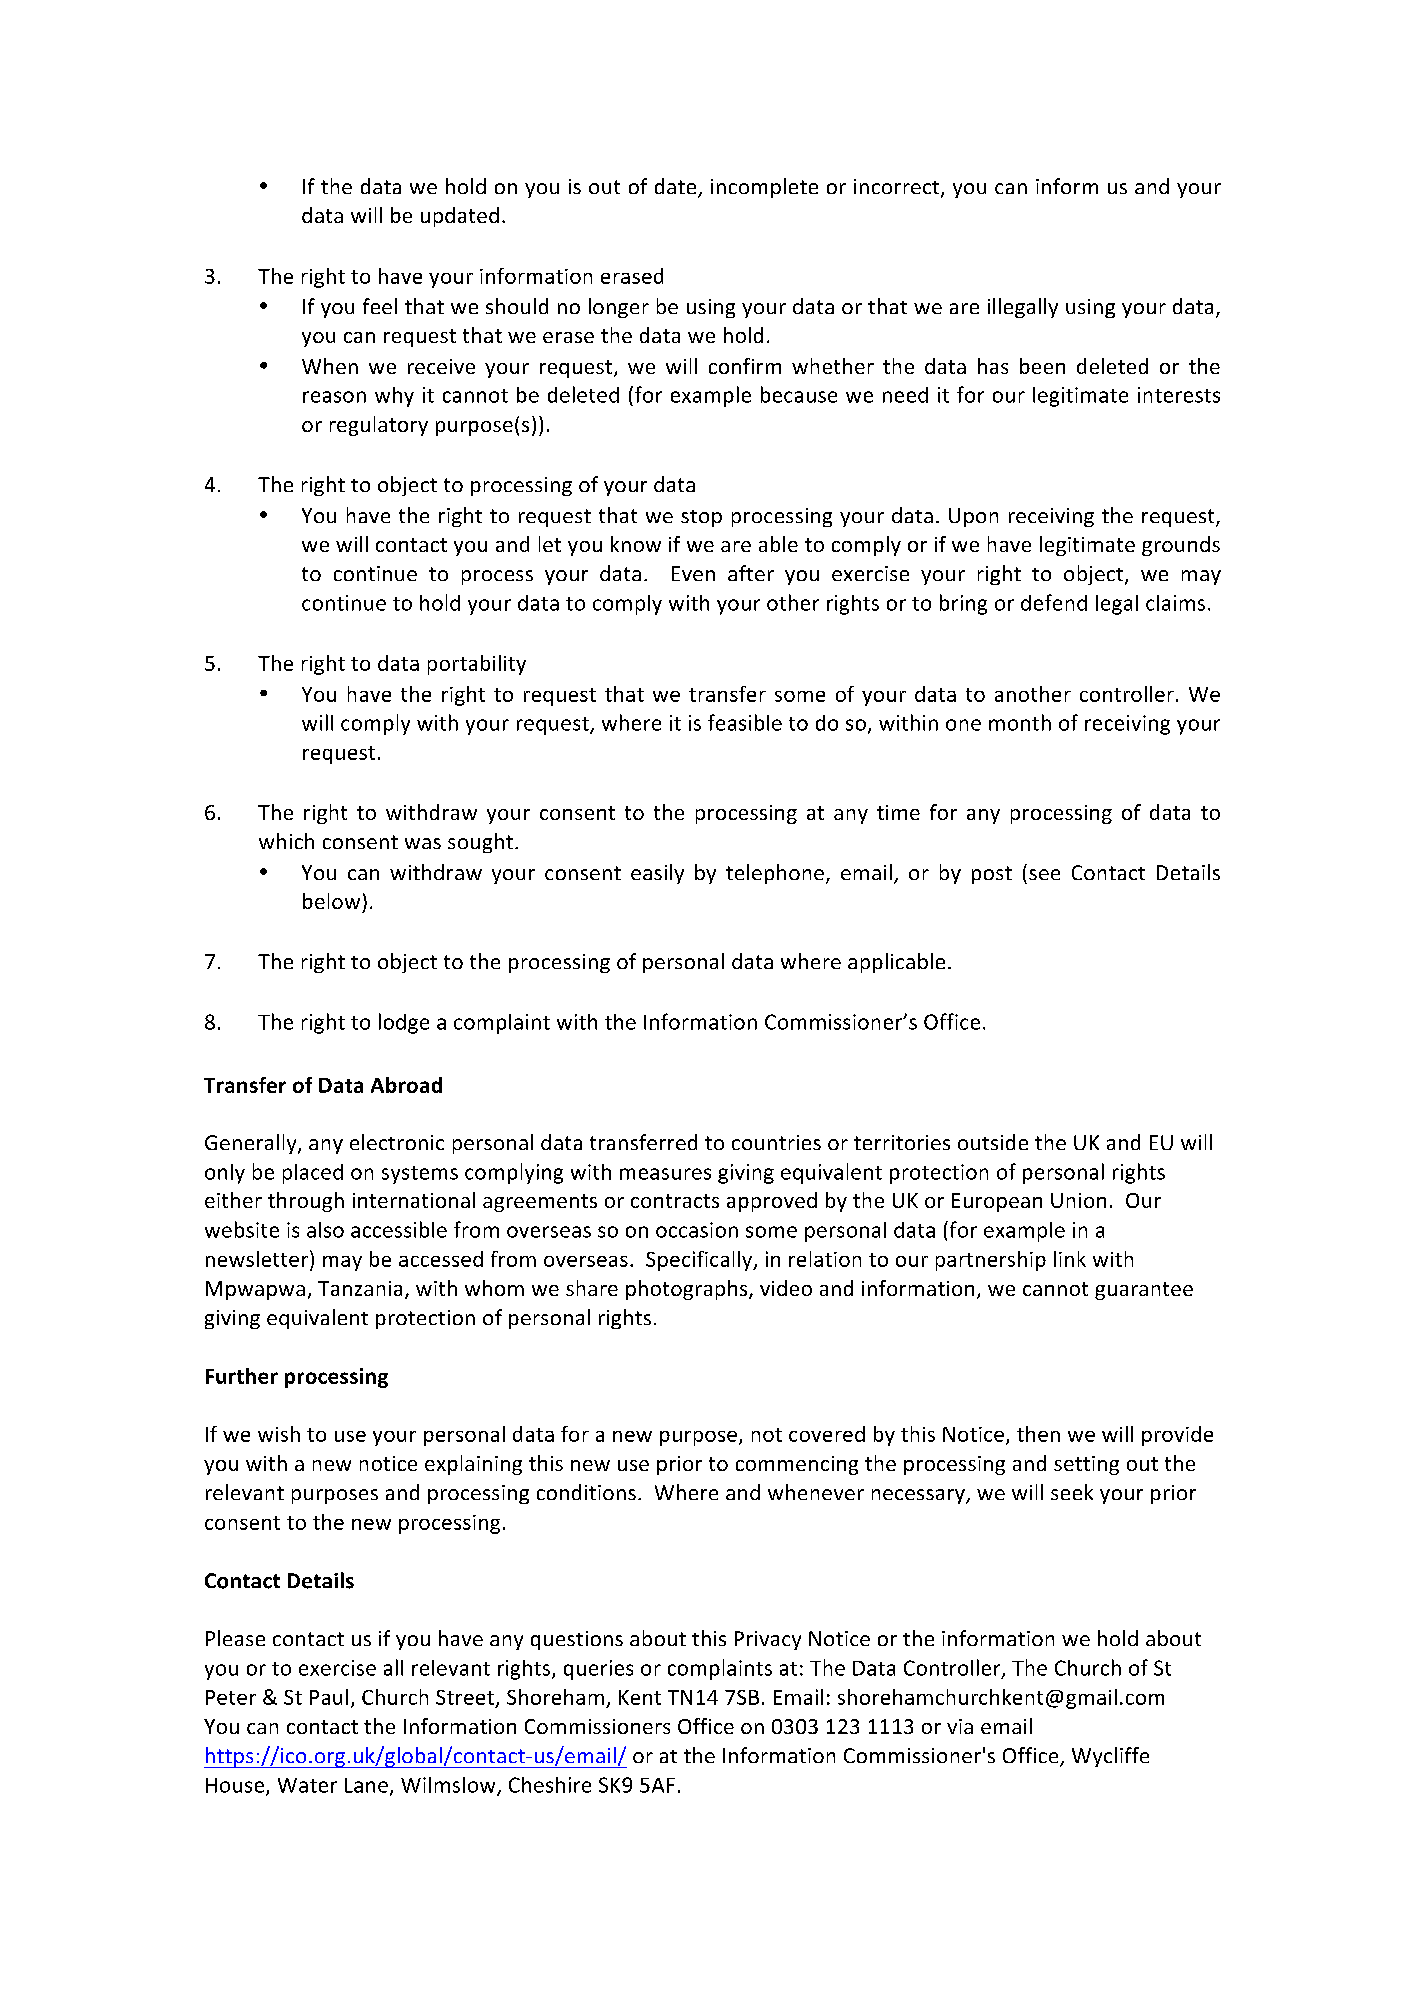 The image size is (1424, 2014). What do you see at coordinates (657, 874) in the document?
I see `easily` at bounding box center [657, 874].
